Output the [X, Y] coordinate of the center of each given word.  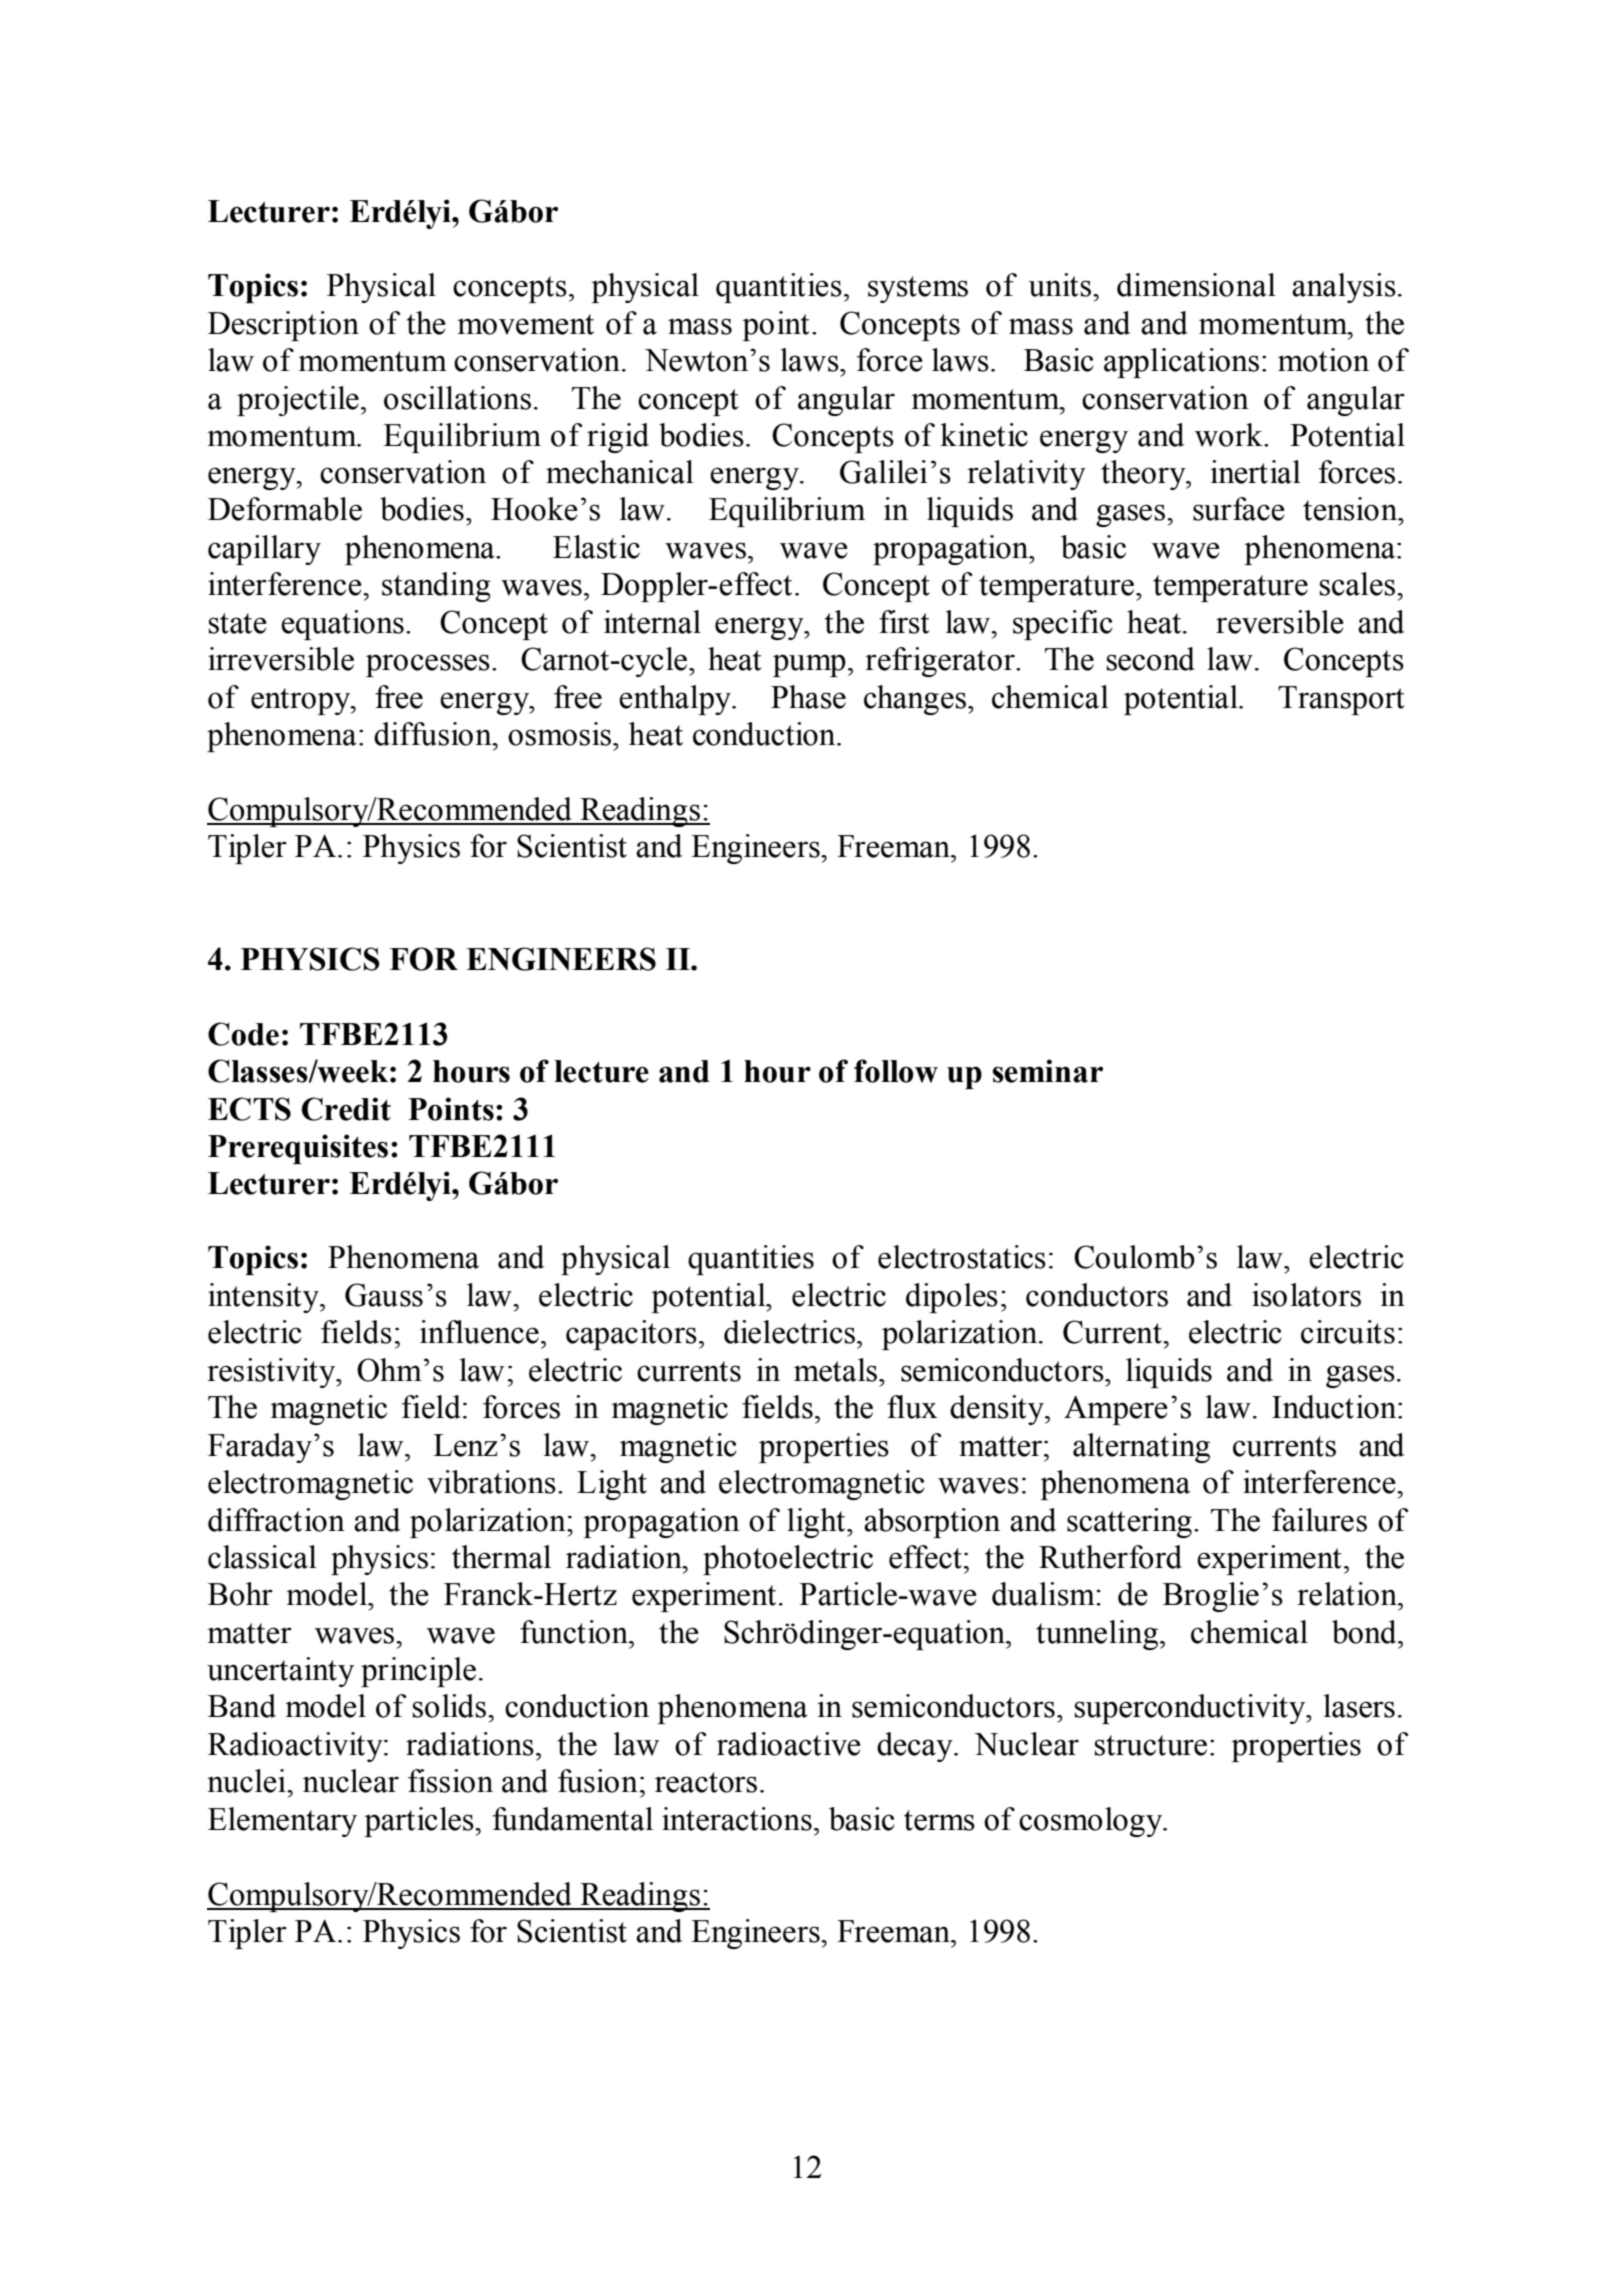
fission [450, 1781]
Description [283, 326]
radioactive [789, 1744]
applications [1181, 363]
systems [918, 289]
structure [1151, 1745]
